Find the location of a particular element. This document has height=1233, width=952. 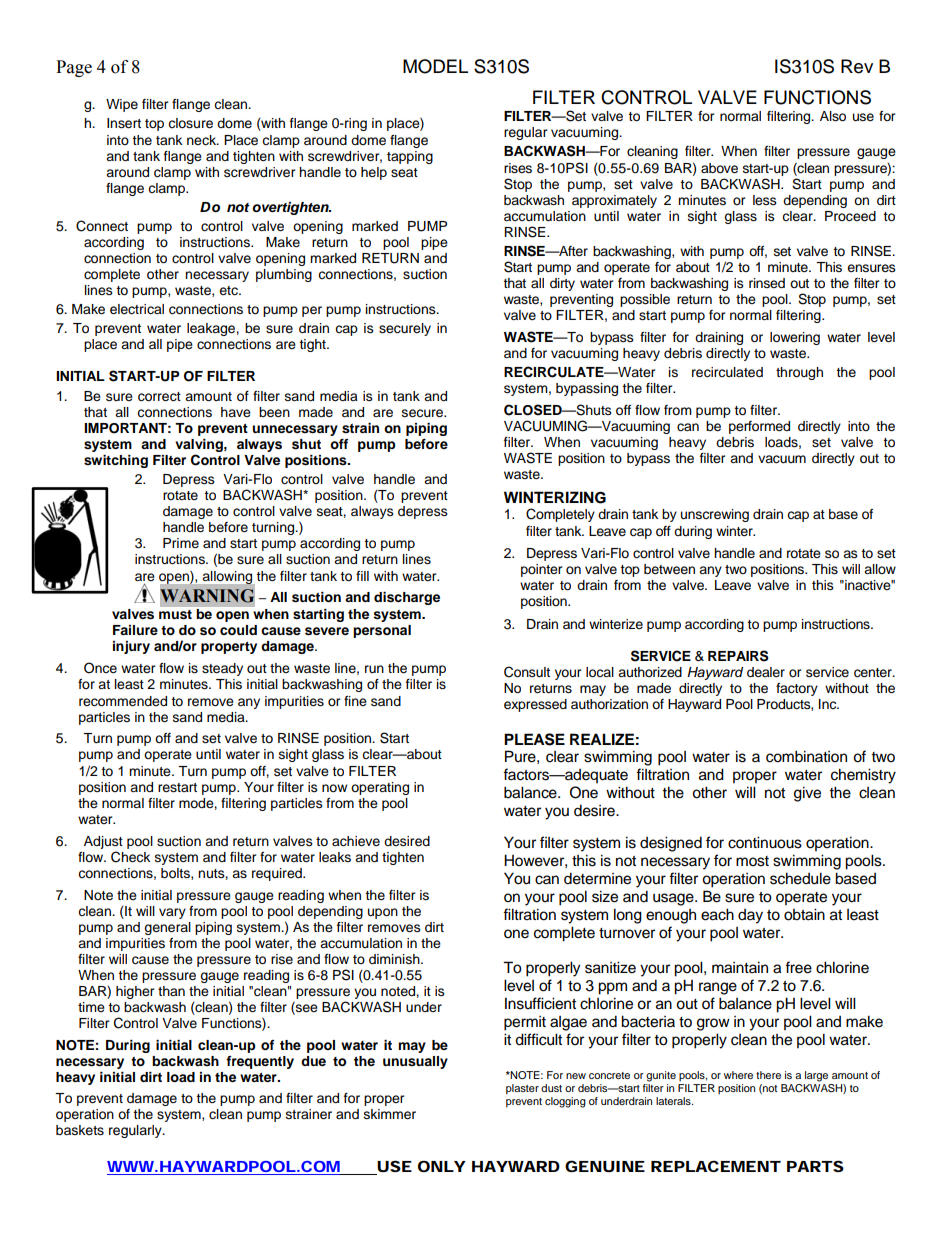

factory is located at coordinates (797, 689).
